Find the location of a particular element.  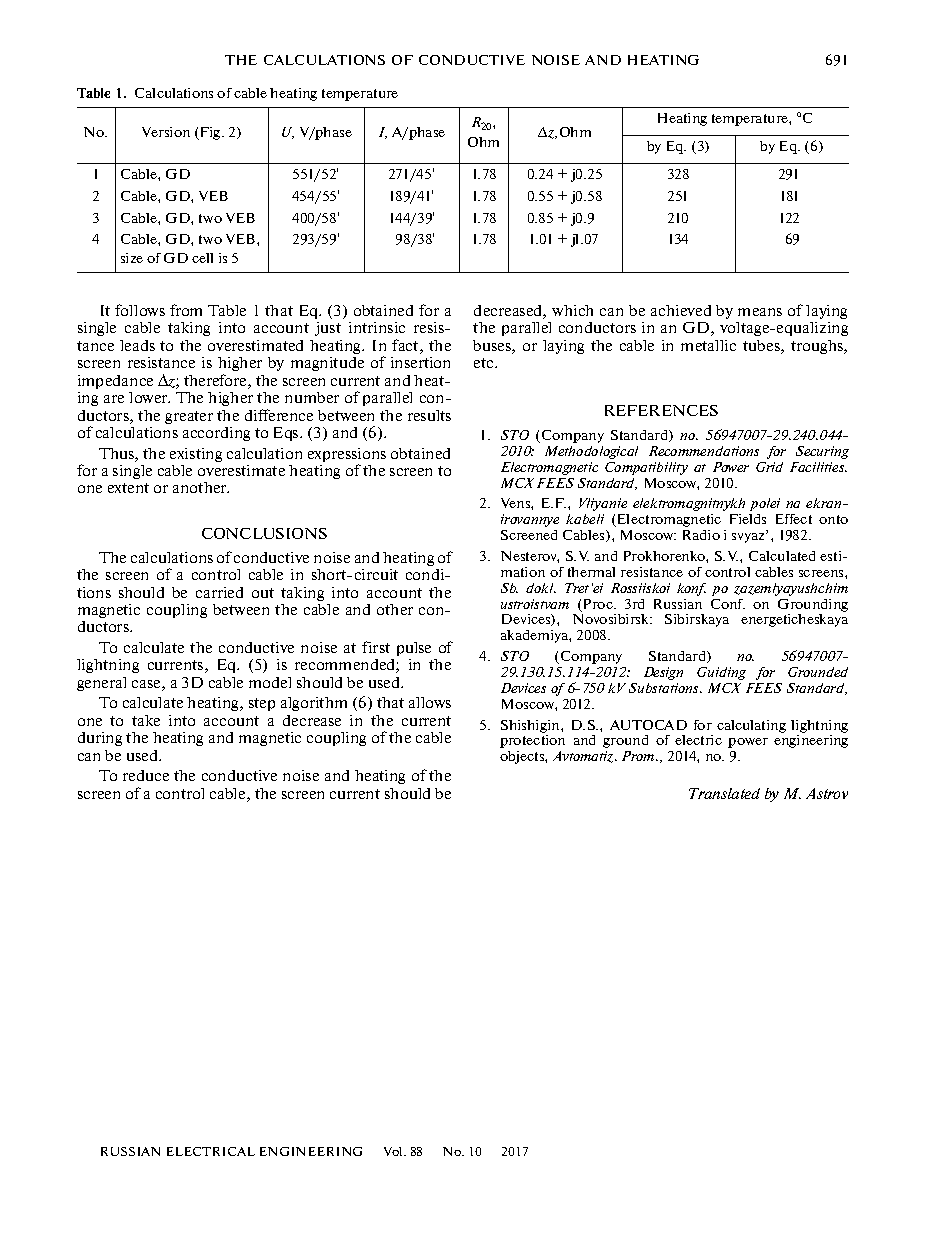

means is located at coordinates (760, 312).
